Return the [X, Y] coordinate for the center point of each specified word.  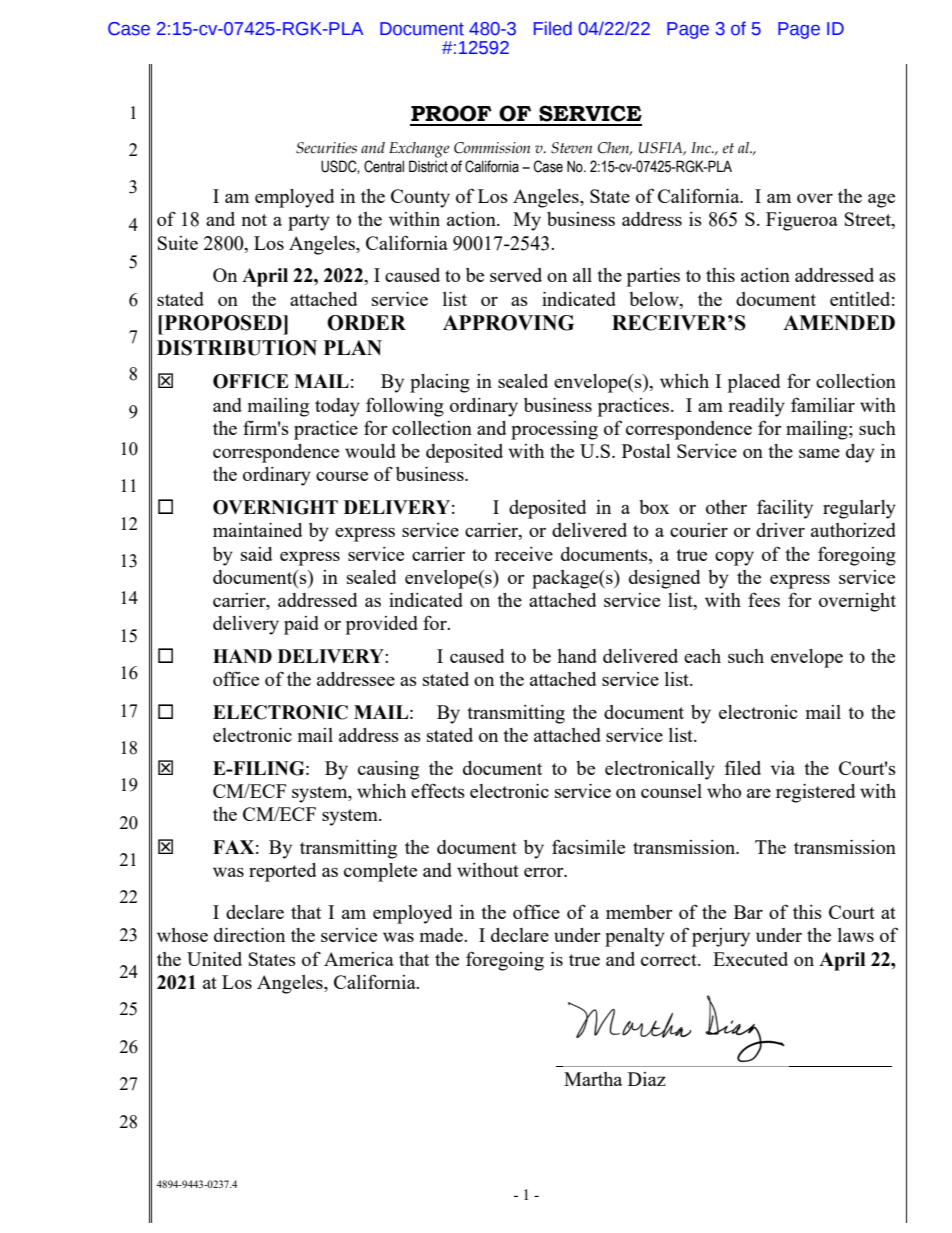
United [214, 959]
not [254, 220]
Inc [702, 148]
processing [554, 430]
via [783, 768]
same [819, 453]
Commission [492, 148]
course [342, 476]
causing [388, 770]
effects [438, 790]
